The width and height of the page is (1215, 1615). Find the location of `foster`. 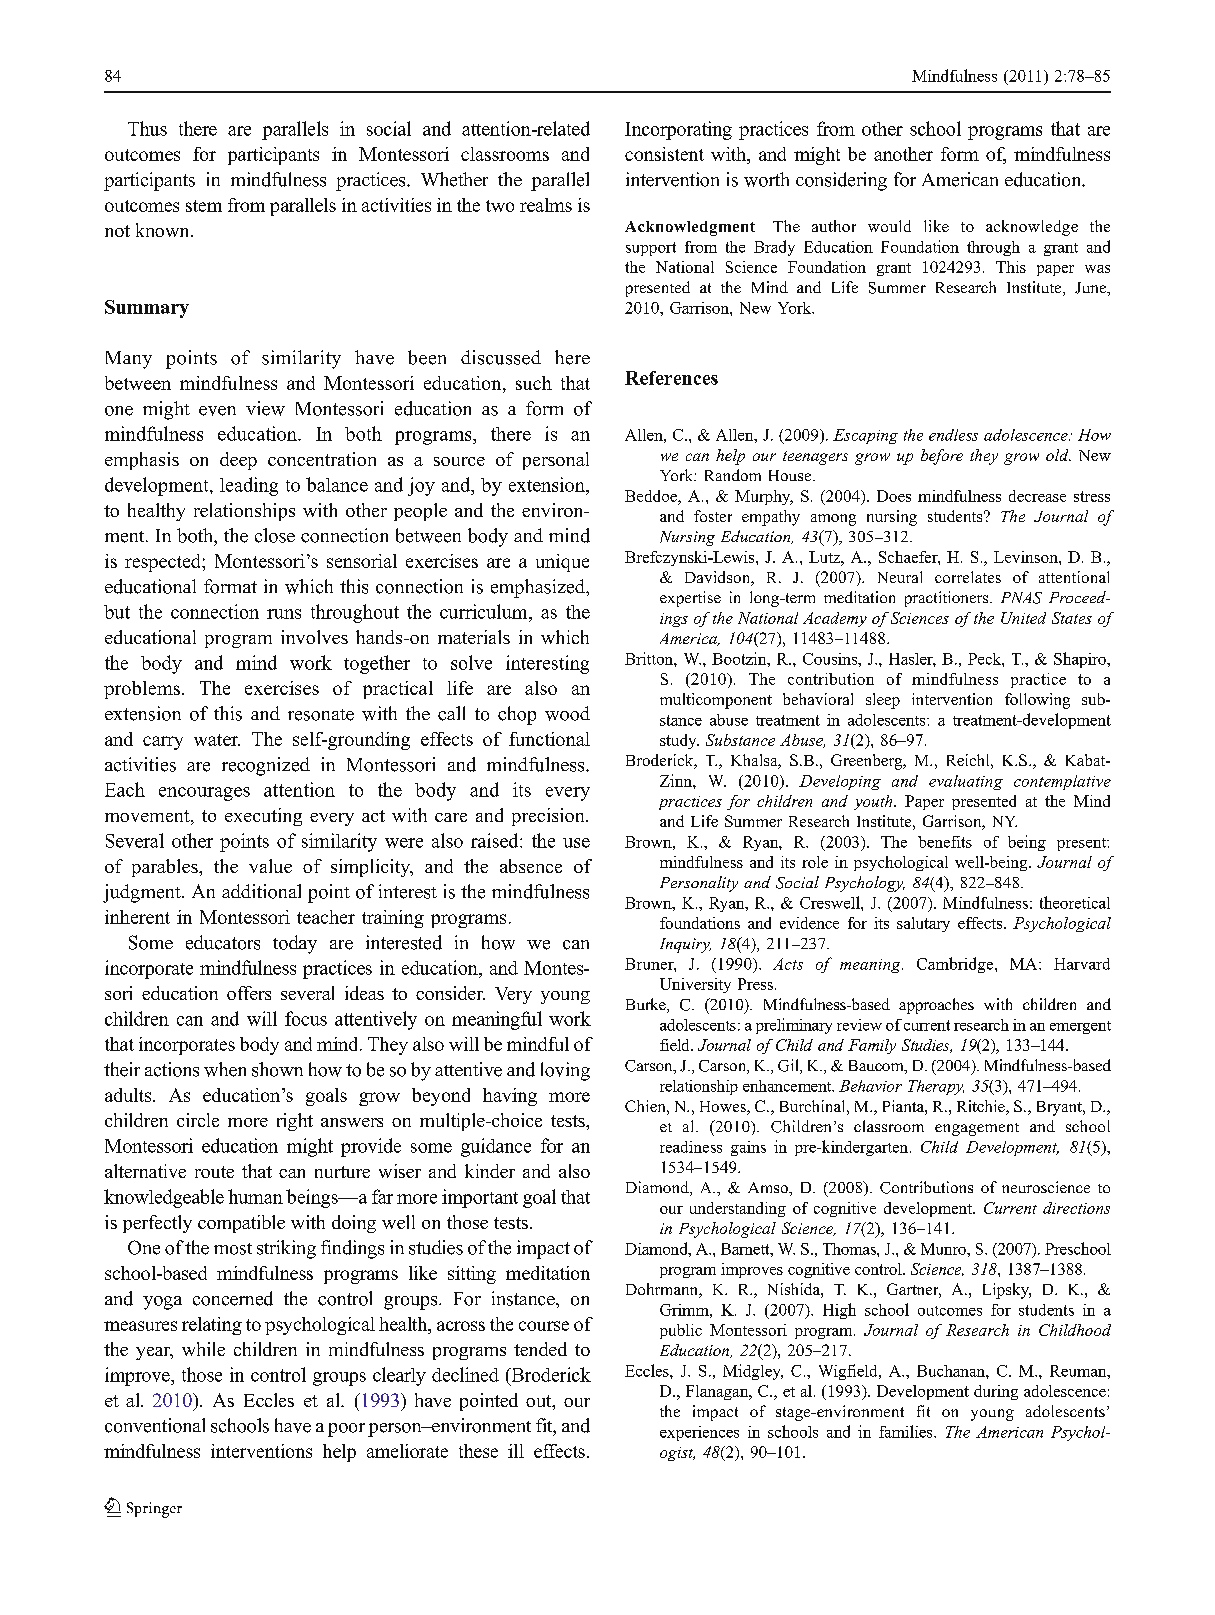

foster is located at coordinates (713, 516).
